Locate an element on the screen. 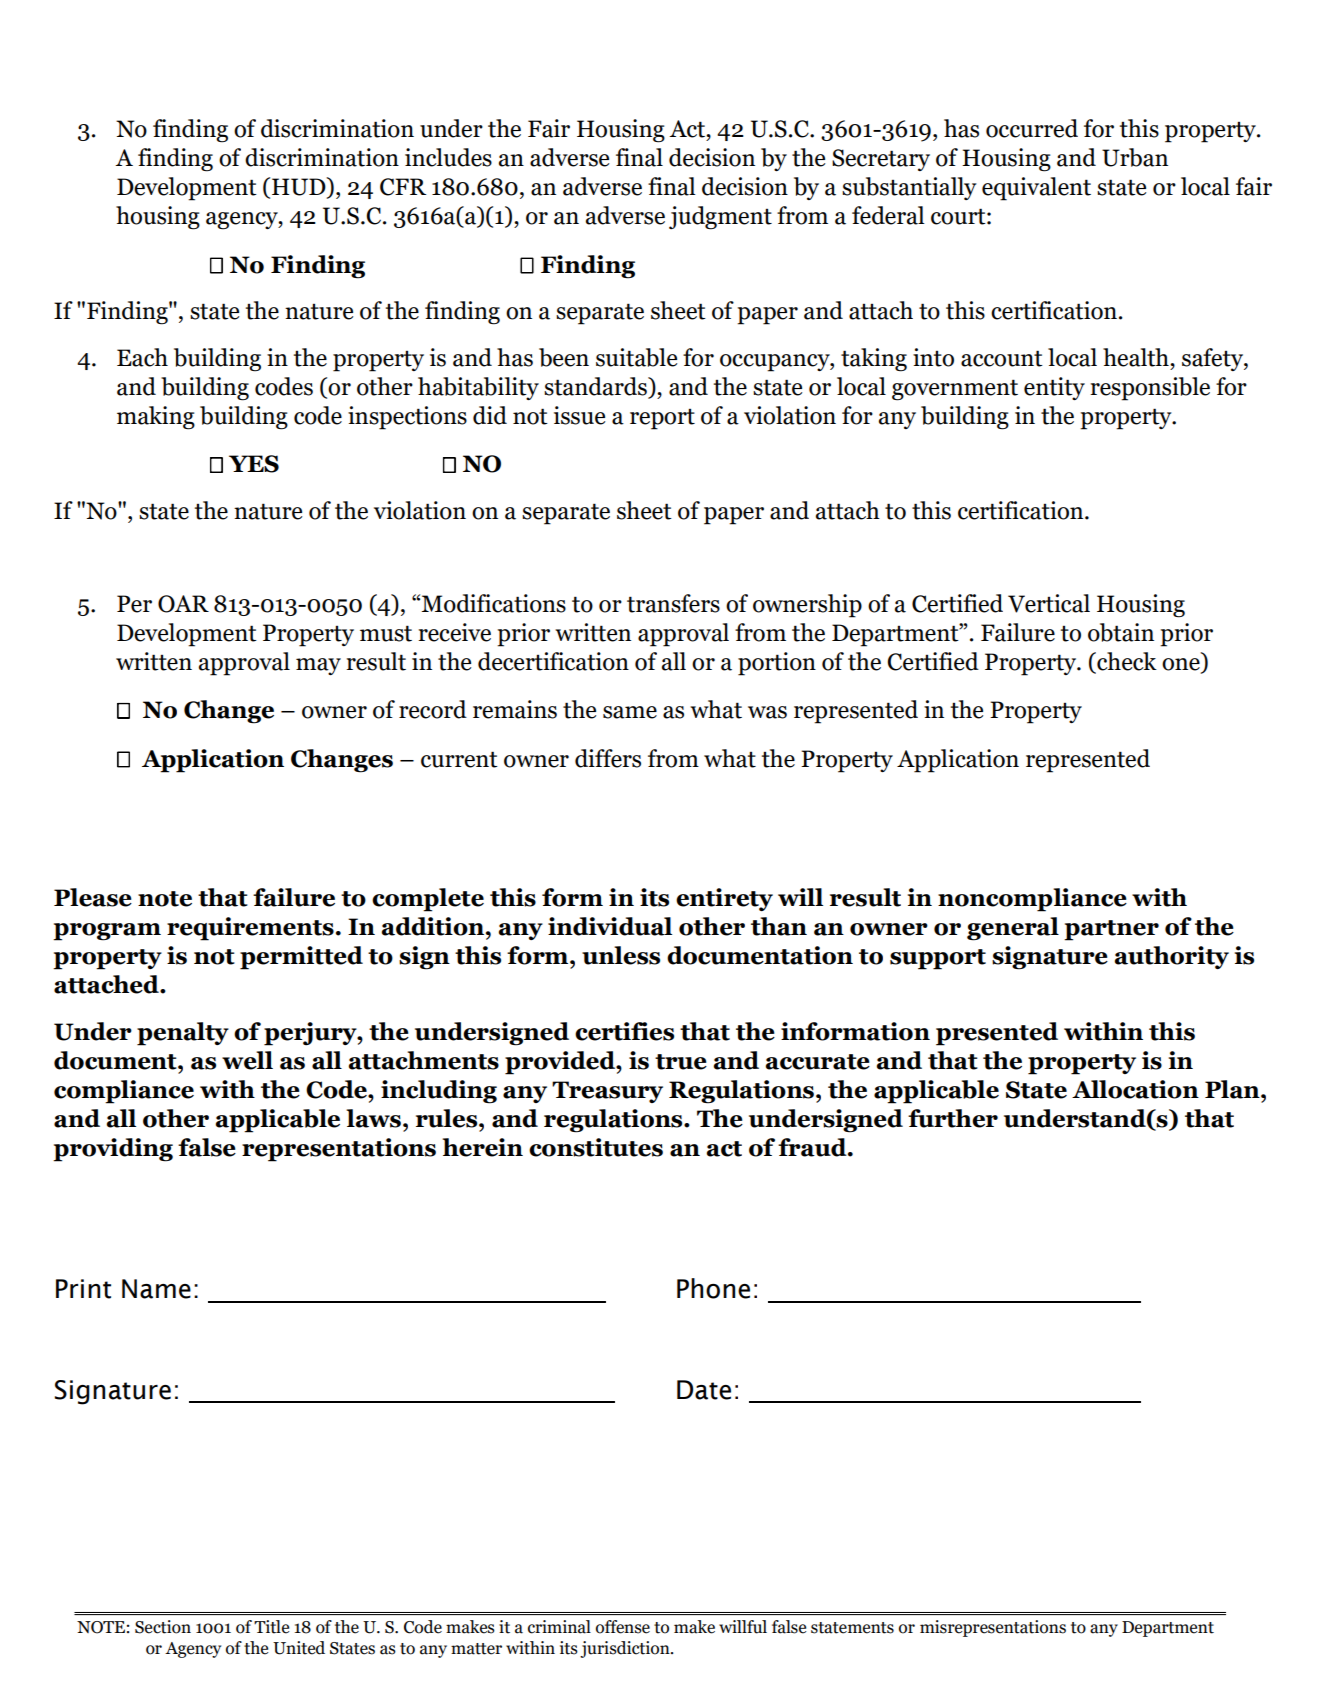 This screenshot has width=1320, height=1708. HUD is located at coordinates (300, 187).
